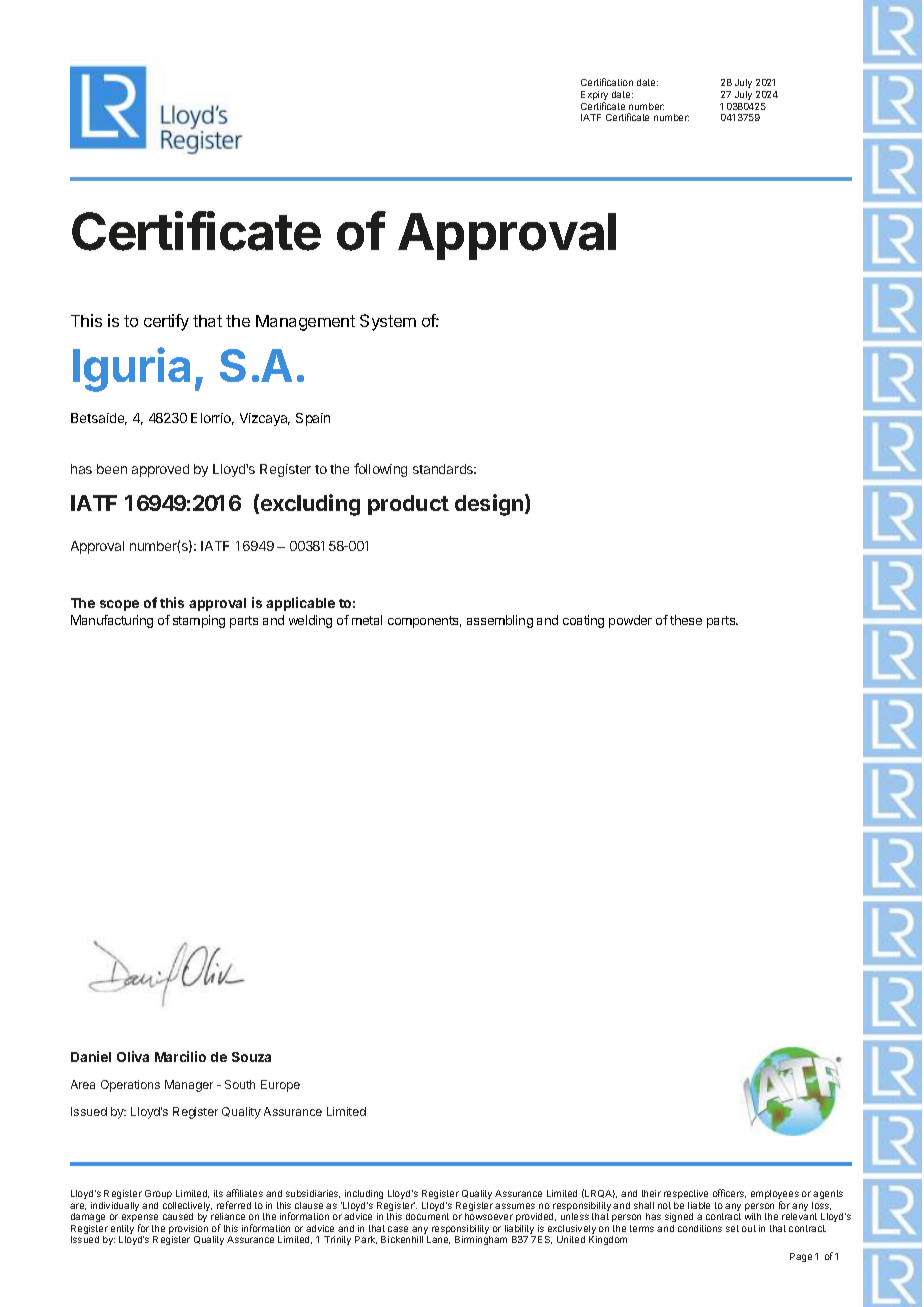 The height and width of the screenshot is (1307, 924). Describe the element at coordinates (166, 322) in the screenshot. I see `certify` at that location.
